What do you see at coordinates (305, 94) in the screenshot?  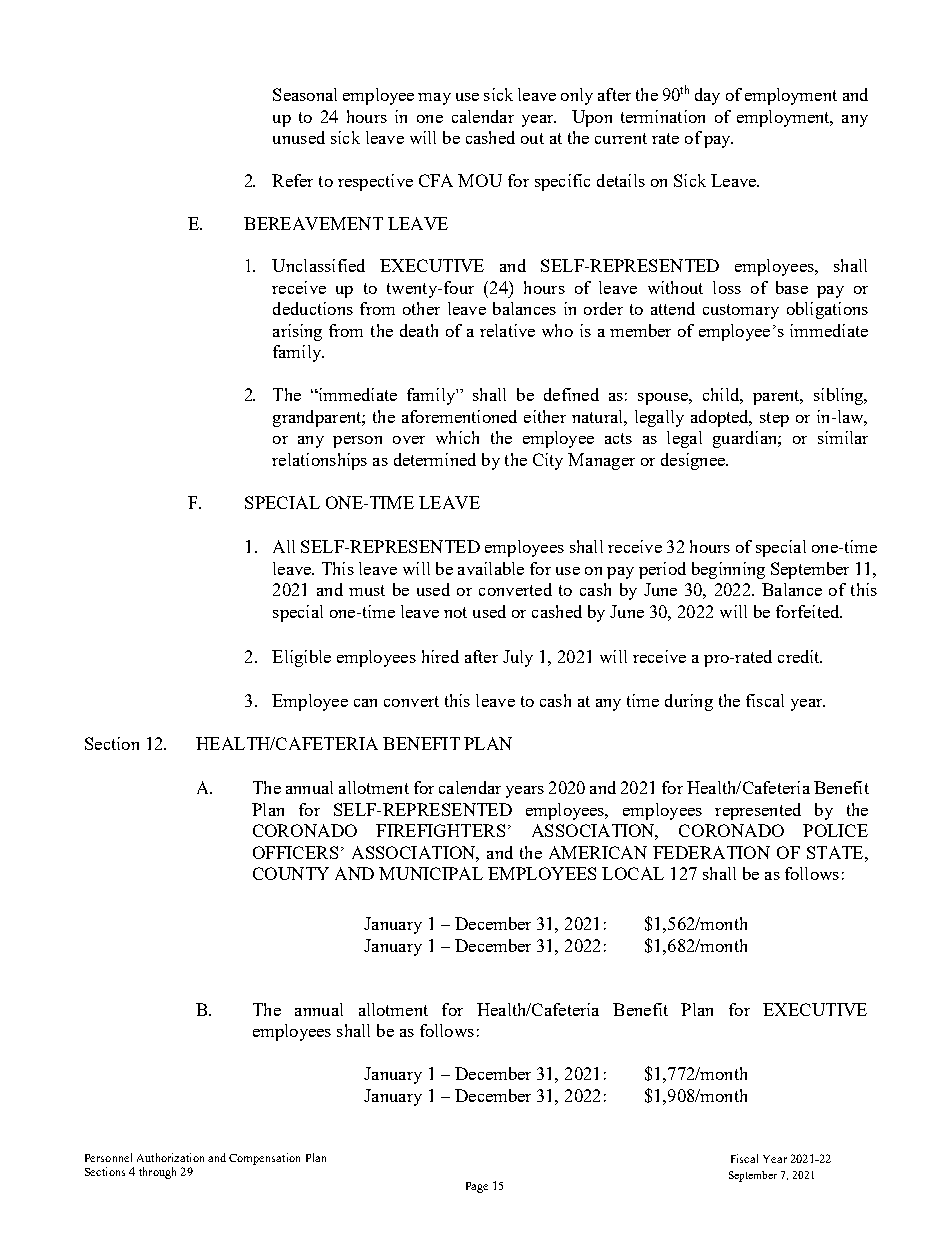 I see `Seasonal` at bounding box center [305, 94].
